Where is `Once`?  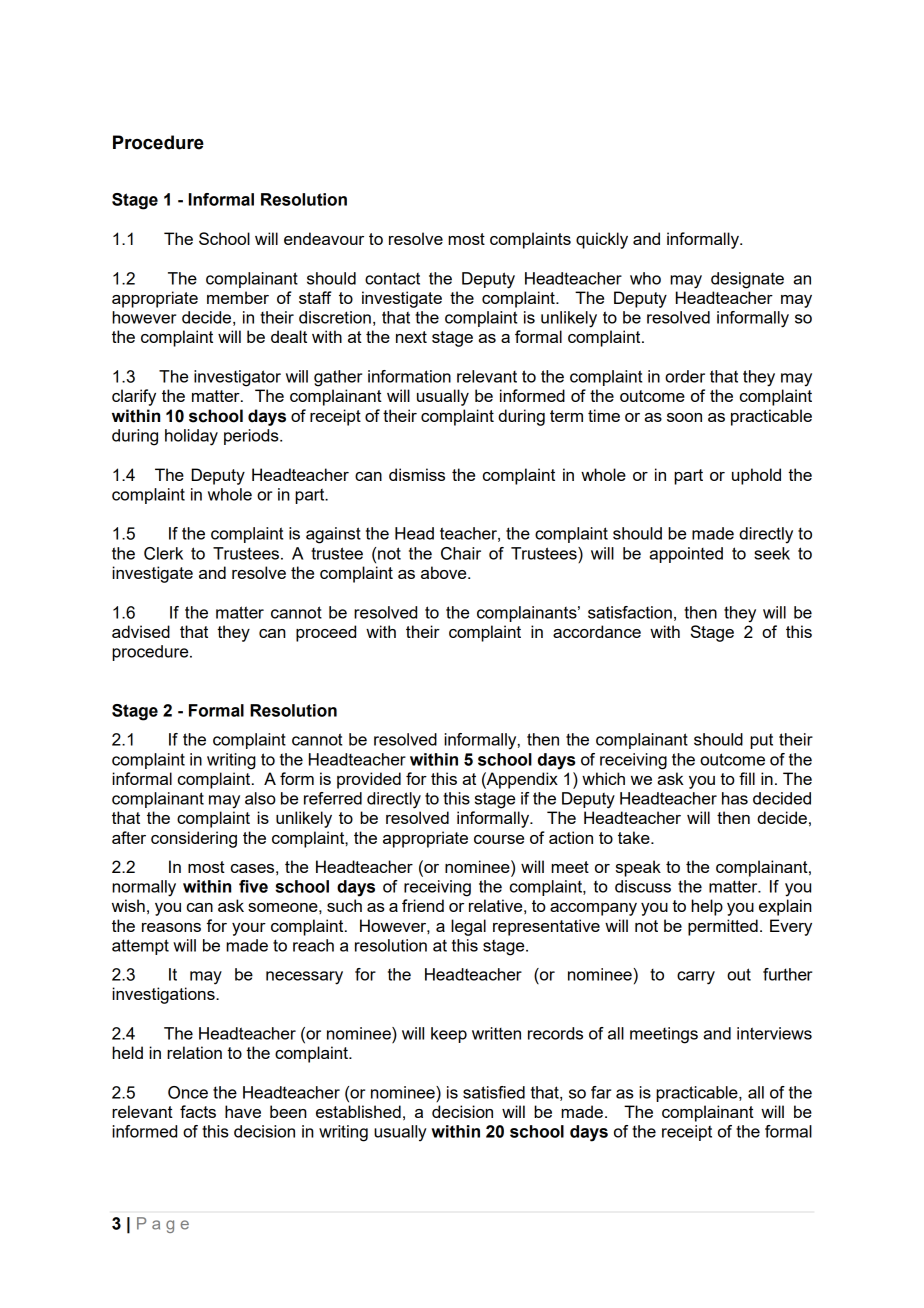 Once is located at coordinates (188, 1092).
